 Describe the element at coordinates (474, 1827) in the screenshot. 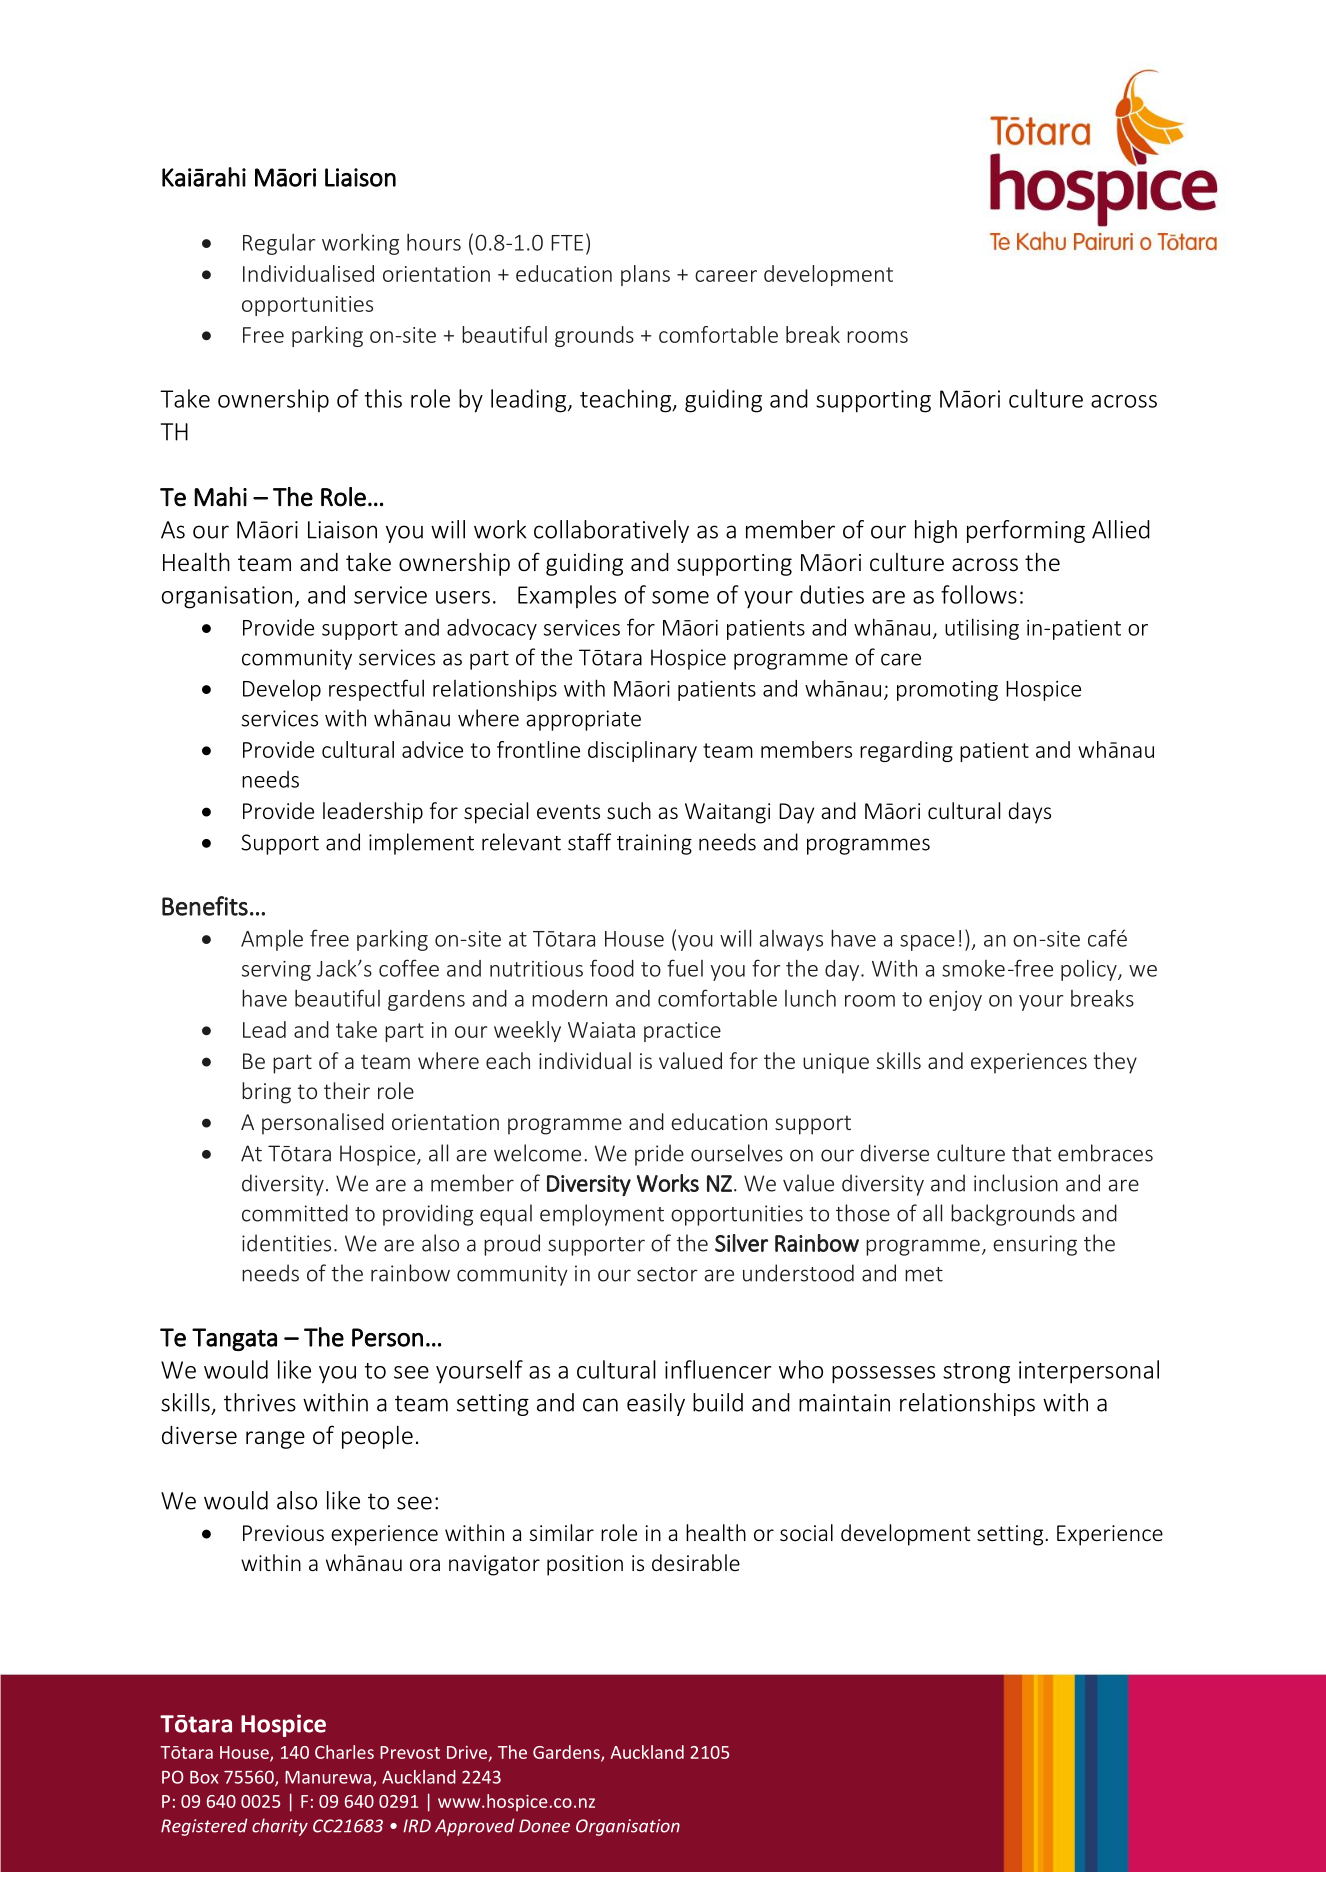

I see `Approved` at that location.
